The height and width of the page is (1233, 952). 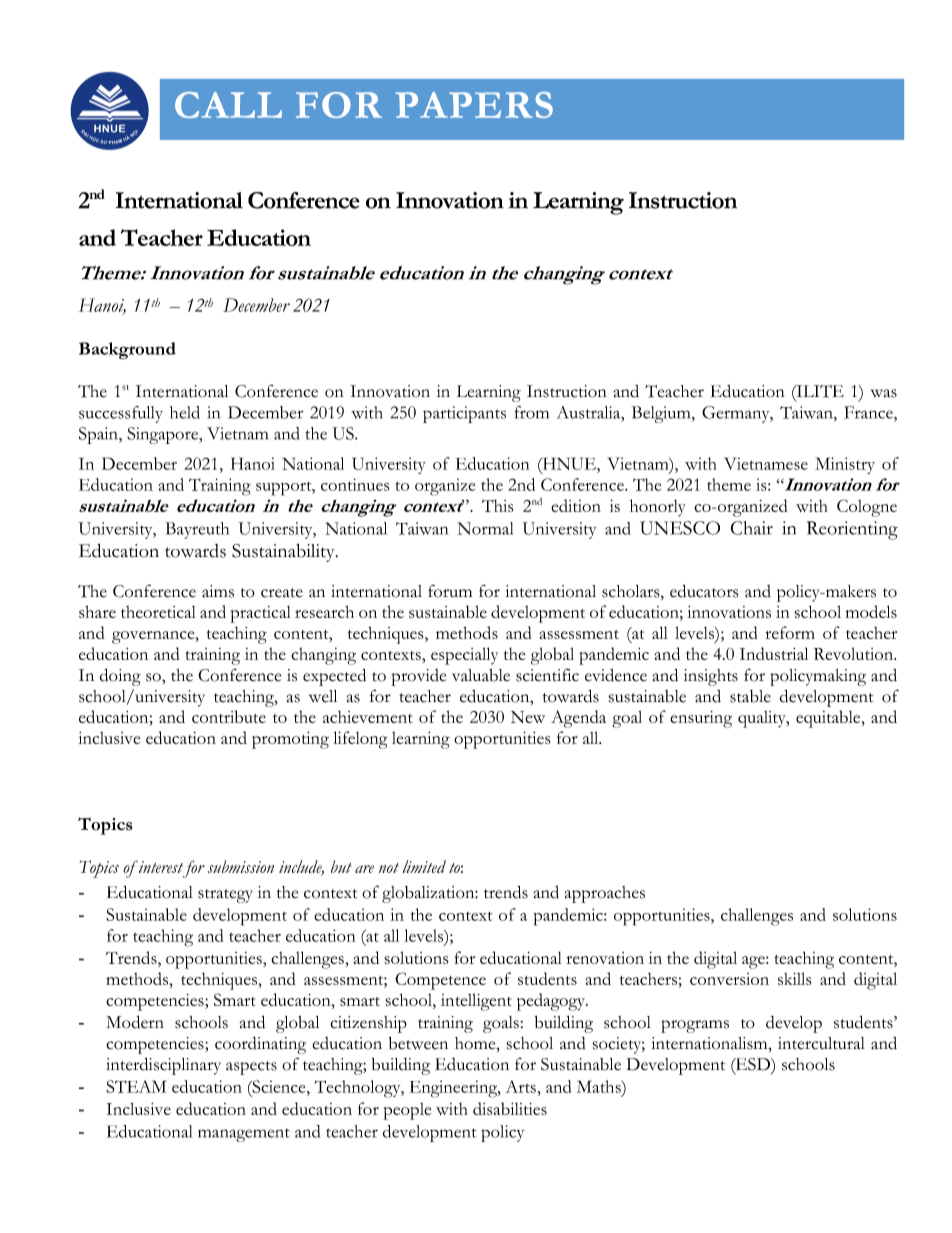 What do you see at coordinates (164, 435) in the page?
I see `Singapore` at bounding box center [164, 435].
